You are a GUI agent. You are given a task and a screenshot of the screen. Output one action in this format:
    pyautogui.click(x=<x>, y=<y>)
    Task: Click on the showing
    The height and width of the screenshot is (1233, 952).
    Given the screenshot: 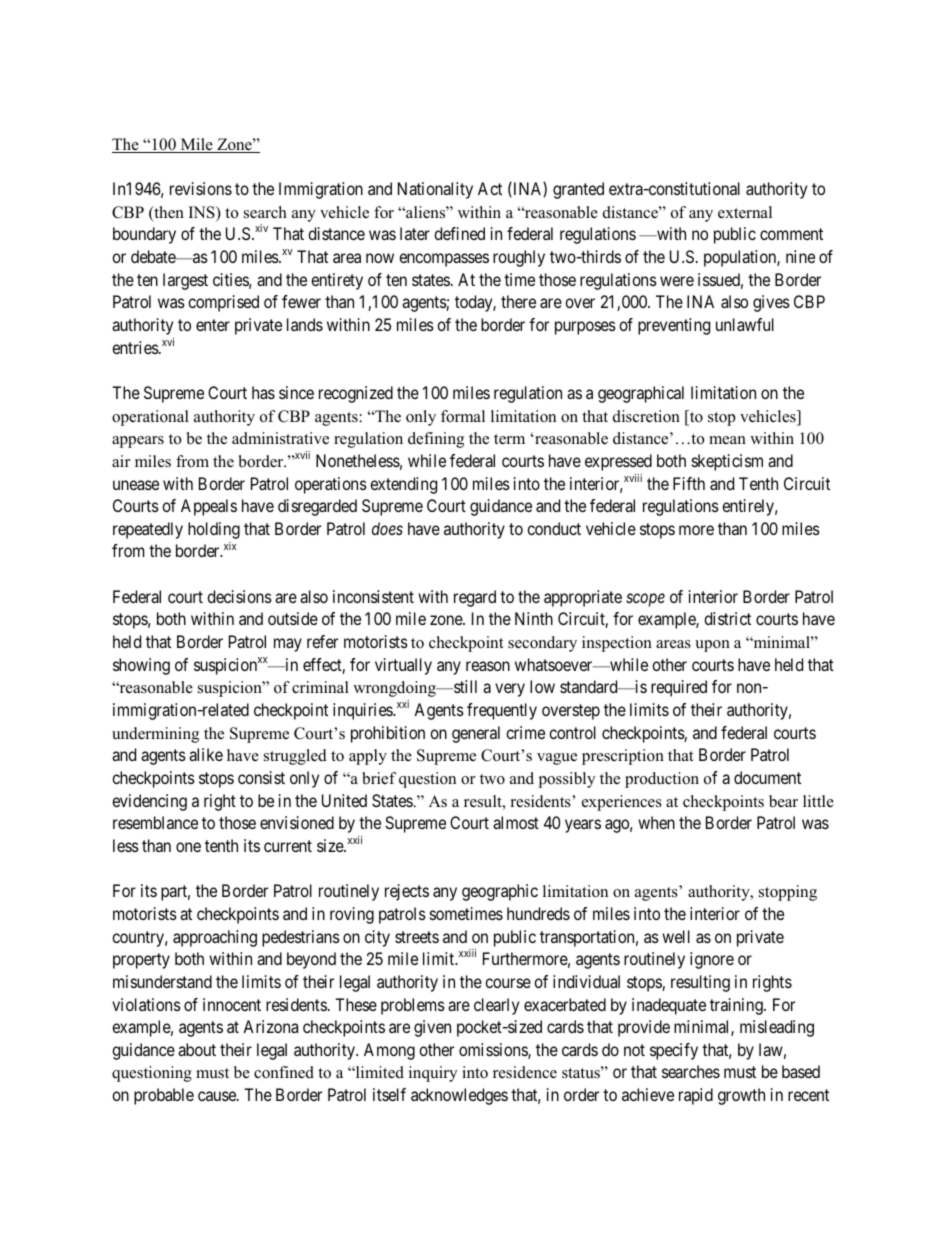 What is the action you would take?
    pyautogui.click(x=141, y=666)
